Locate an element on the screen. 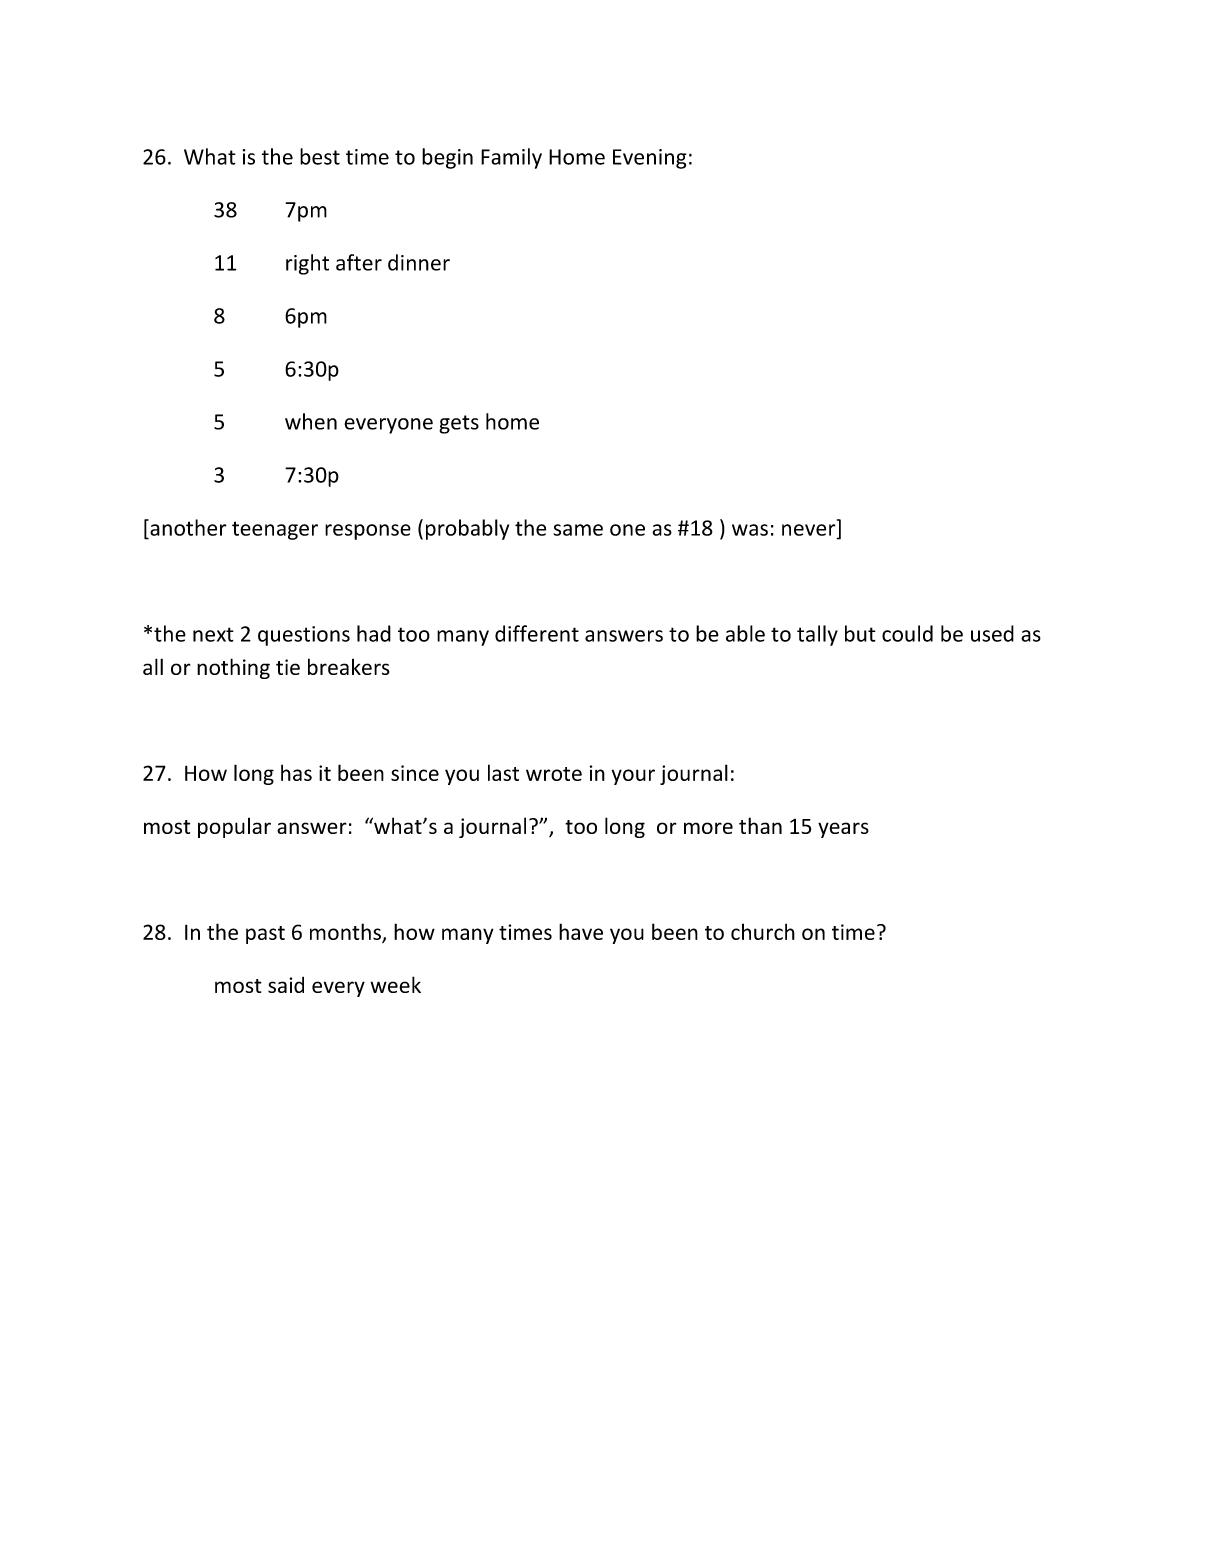 The height and width of the screenshot is (1564, 1209). Family is located at coordinates (511, 158).
